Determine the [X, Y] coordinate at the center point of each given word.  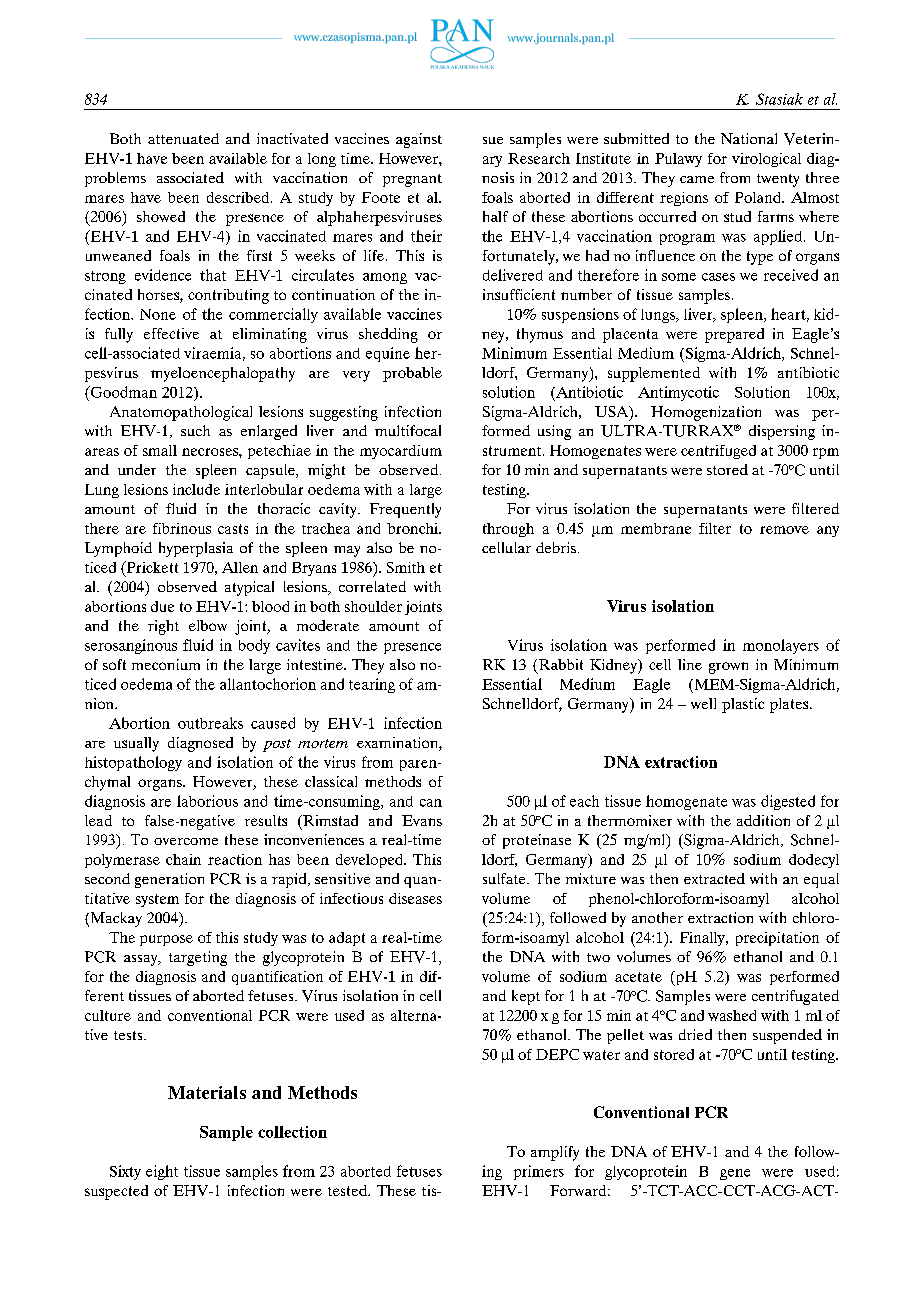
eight [162, 1172]
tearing [372, 685]
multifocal [408, 430]
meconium [166, 664]
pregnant [412, 180]
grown [728, 668]
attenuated [183, 138]
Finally [703, 939]
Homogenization [706, 413]
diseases [415, 898]
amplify [555, 1153]
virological [766, 160]
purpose [166, 940]
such [195, 430]
